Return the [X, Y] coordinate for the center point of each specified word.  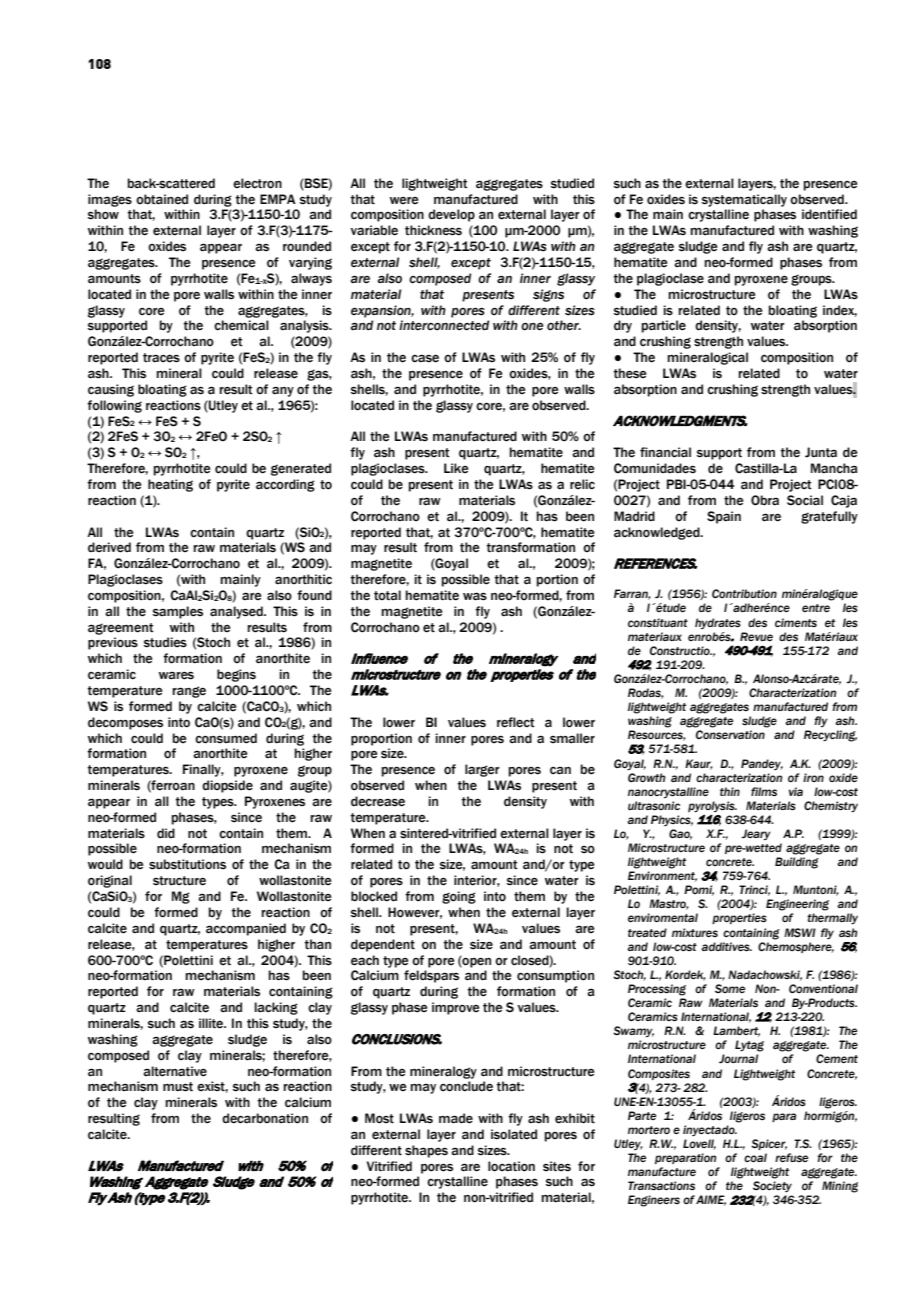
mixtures [695, 932]
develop [451, 215]
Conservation [730, 735]
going [459, 897]
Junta [821, 452]
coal [755, 1157]
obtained [162, 199]
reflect [516, 722]
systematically [744, 200]
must [178, 1087]
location [511, 1166]
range [189, 692]
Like [456, 468]
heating [170, 485]
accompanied [246, 929]
